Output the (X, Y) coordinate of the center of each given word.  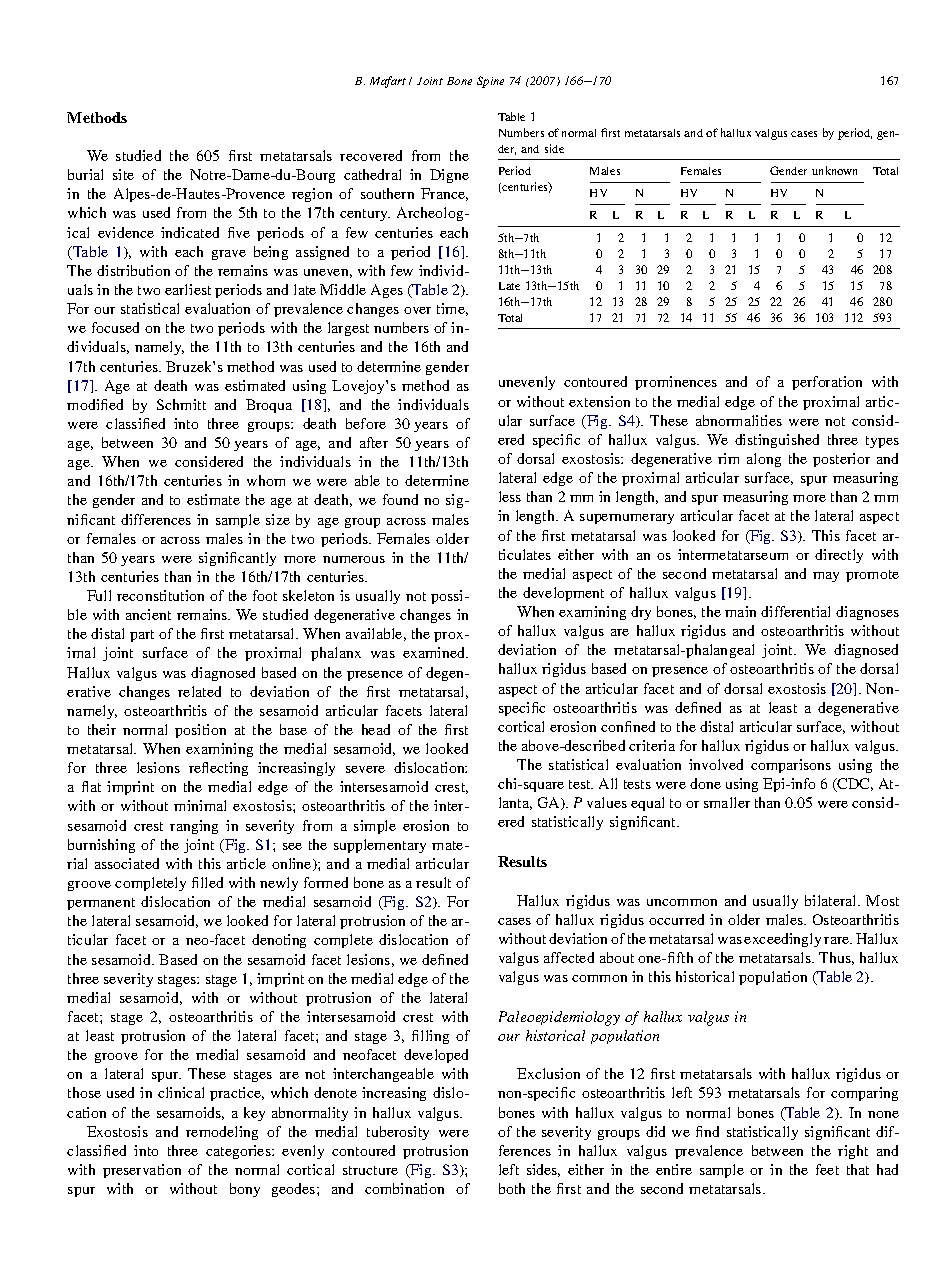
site (123, 174)
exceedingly (782, 940)
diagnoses (867, 613)
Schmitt (181, 404)
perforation (827, 383)
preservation (142, 1171)
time (452, 309)
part (142, 636)
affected (569, 957)
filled (207, 882)
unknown (834, 170)
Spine (490, 82)
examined (435, 652)
